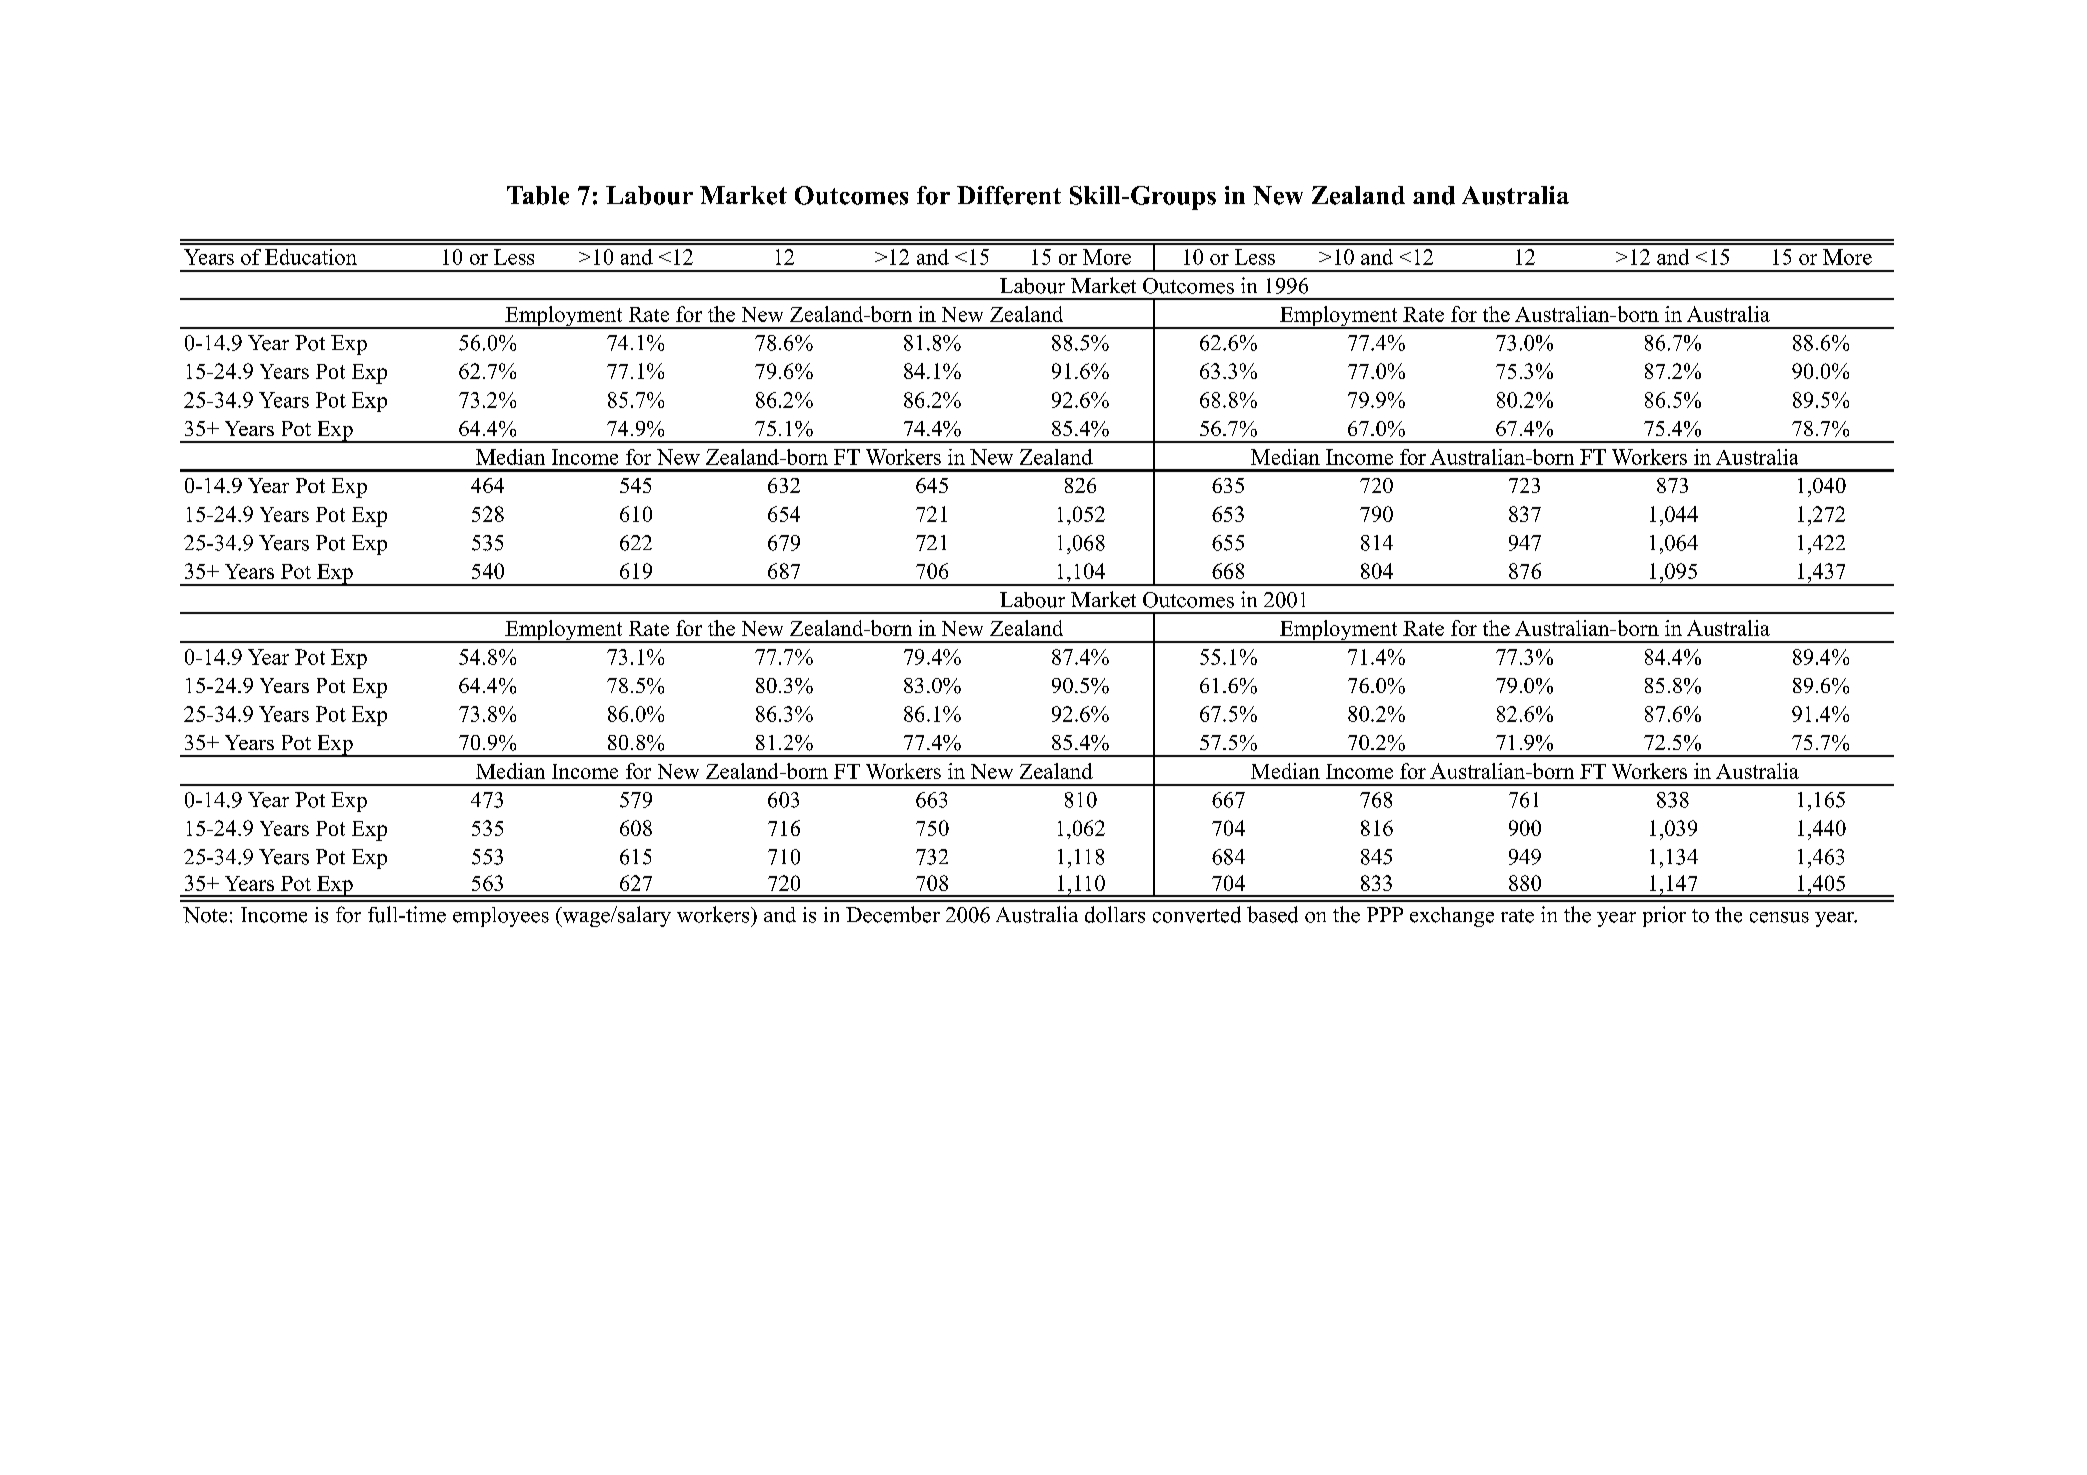 The height and width of the image is (1475, 2087). I want to click on dollars, so click(1115, 914).
